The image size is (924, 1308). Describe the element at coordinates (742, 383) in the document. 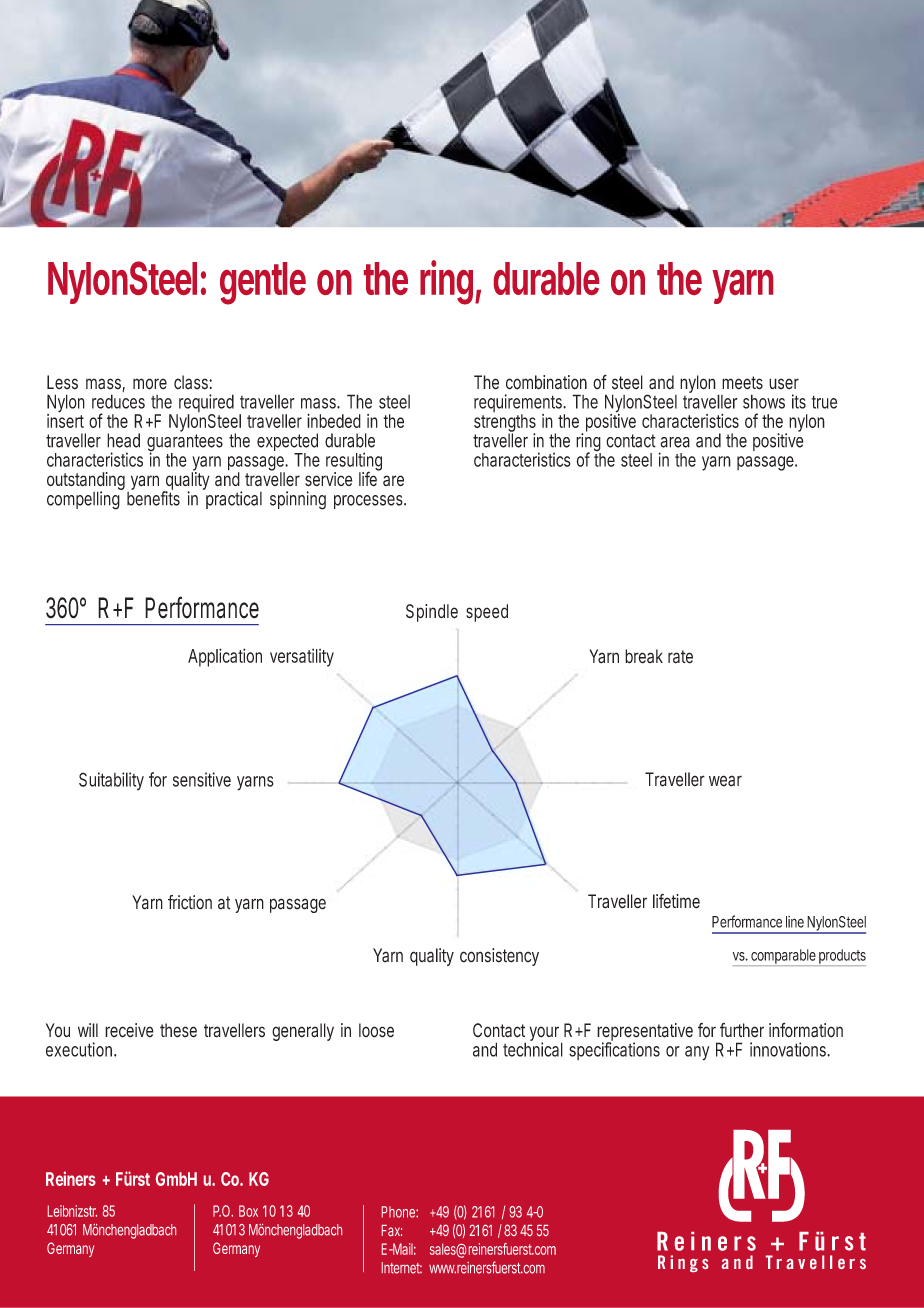

I see `meets` at that location.
